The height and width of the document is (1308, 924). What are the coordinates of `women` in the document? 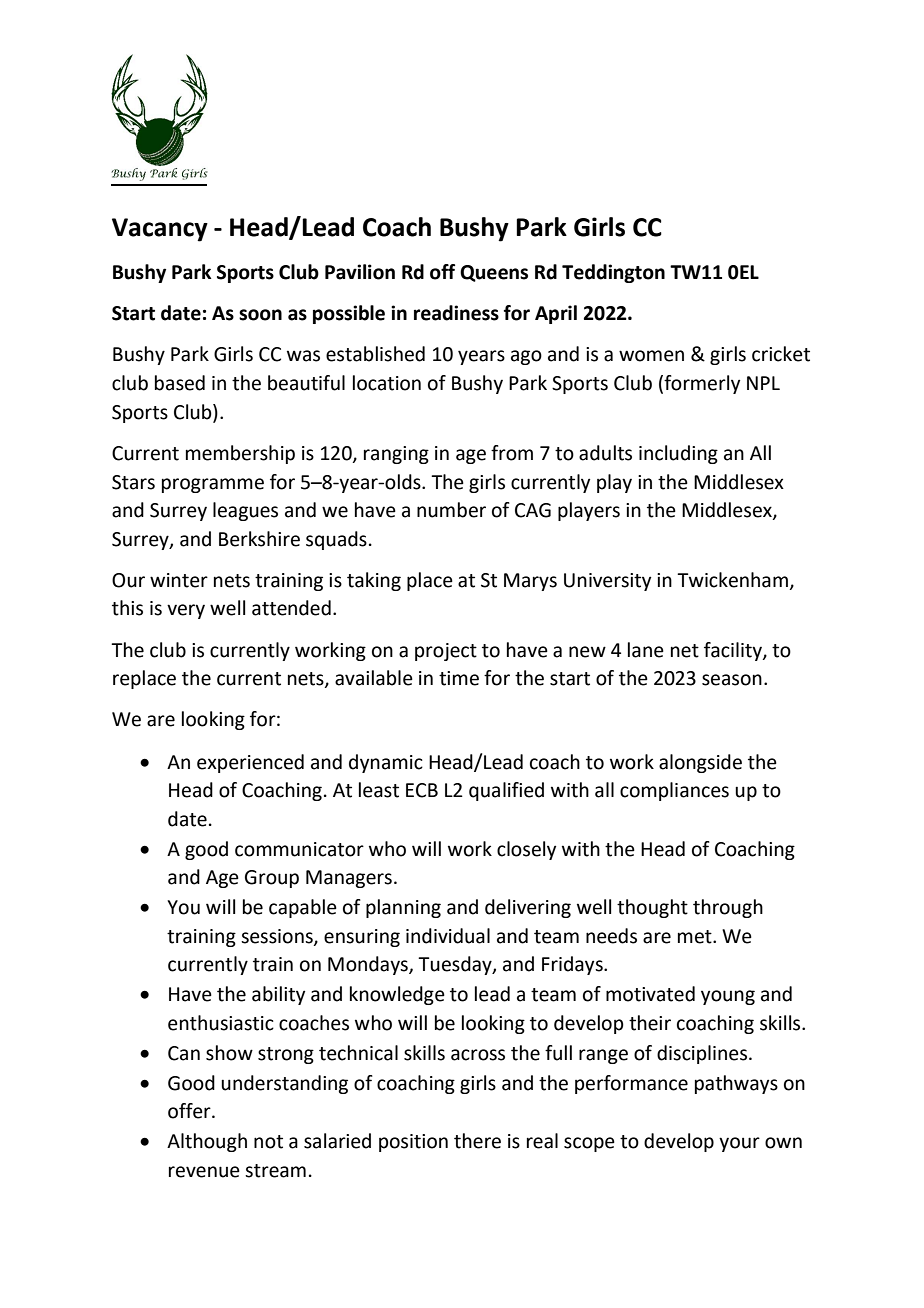 It's located at (651, 356).
